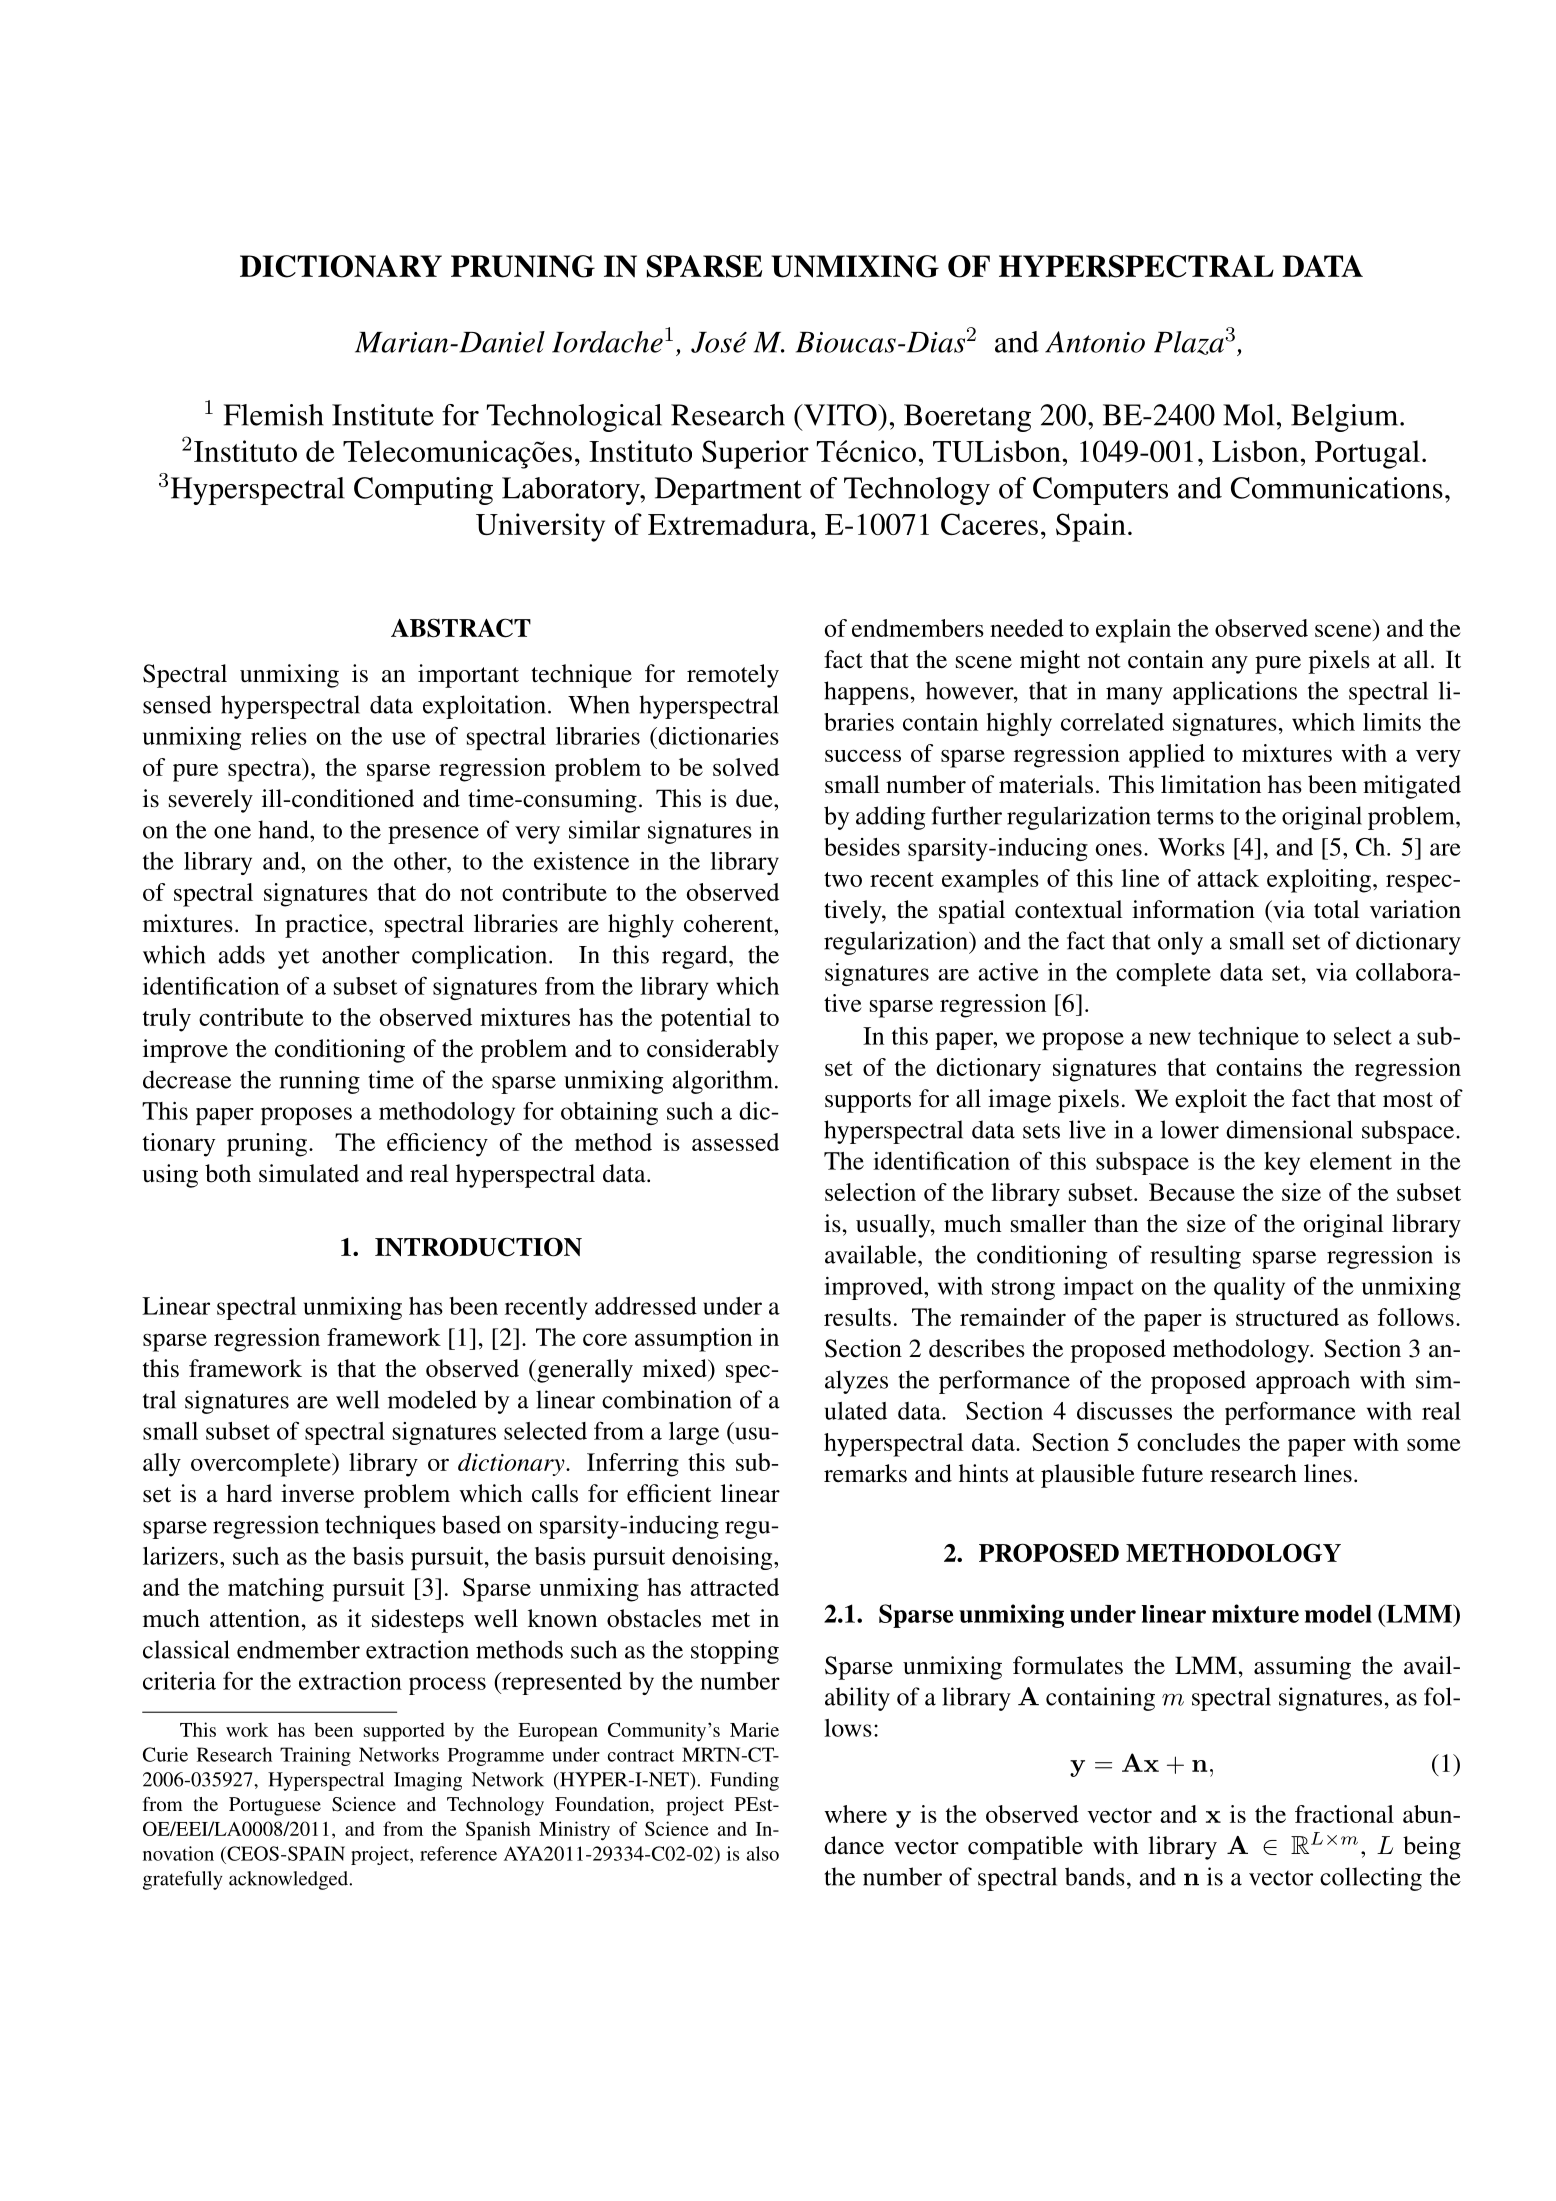 Image resolution: width=1556 pixels, height=2201 pixels. I want to click on inverse, so click(317, 1493).
